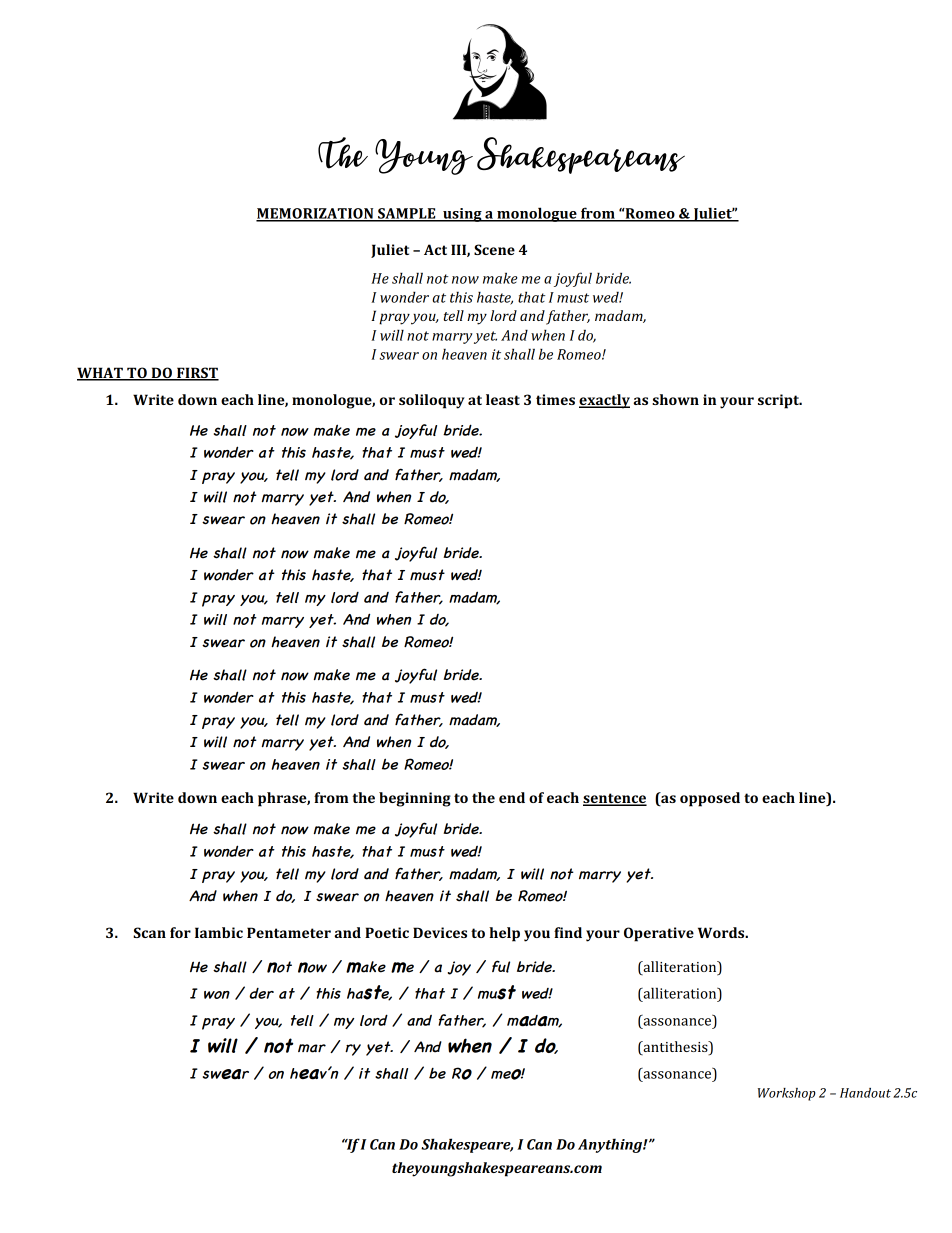  Describe the element at coordinates (675, 399) in the screenshot. I see `shown` at that location.
